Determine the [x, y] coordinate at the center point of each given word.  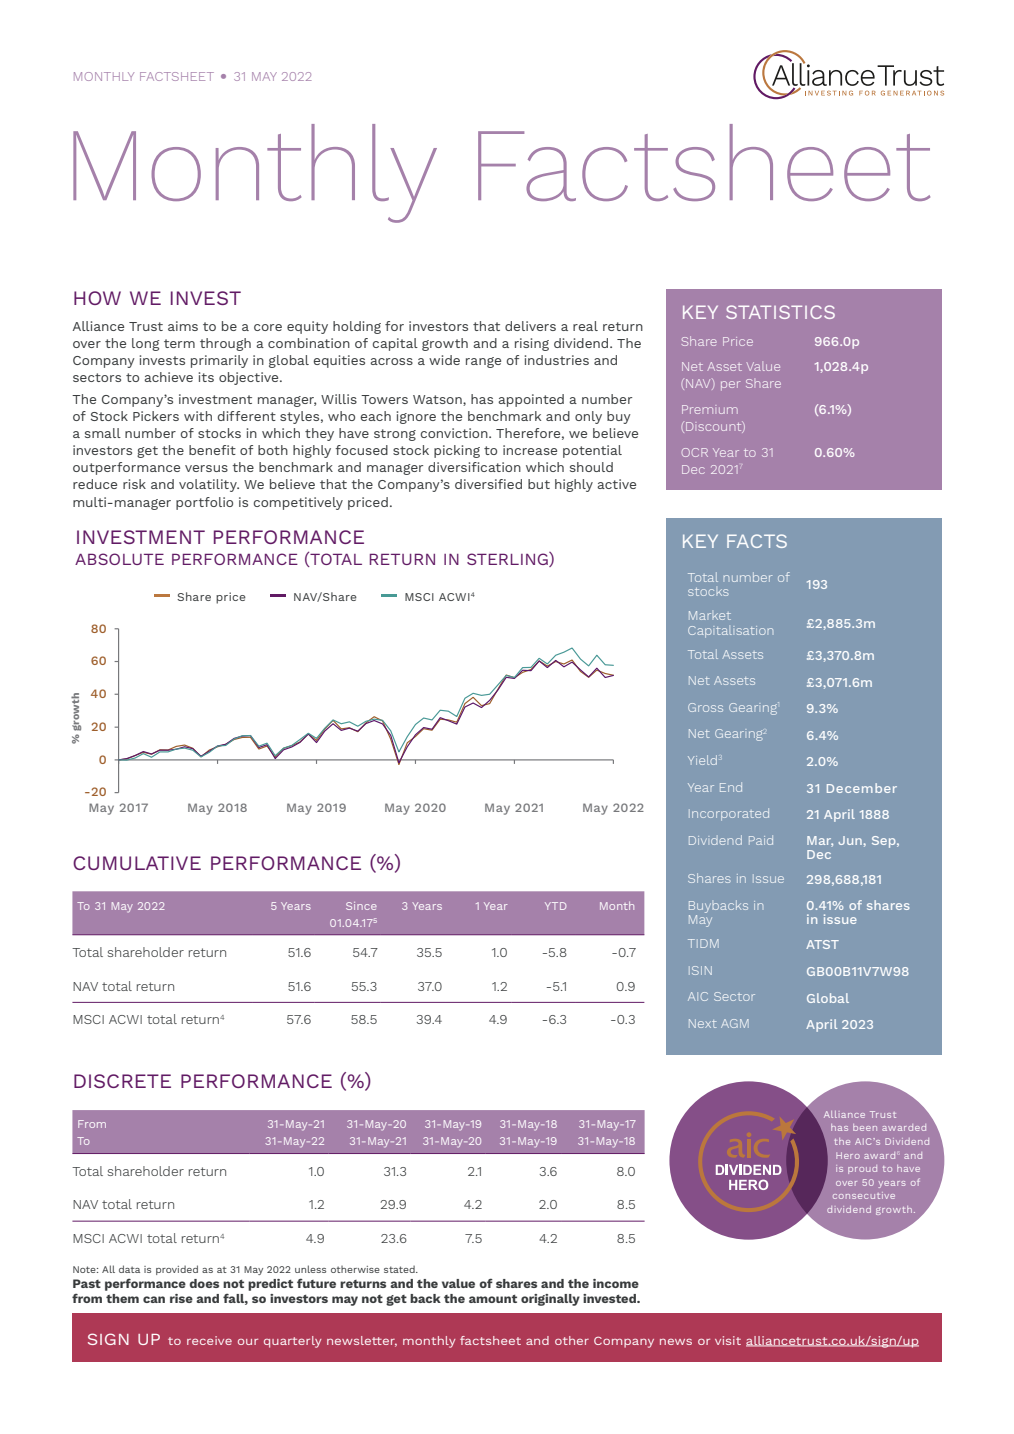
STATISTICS [780, 312]
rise [181, 1298]
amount [493, 1299]
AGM [735, 1023]
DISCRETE [122, 1081]
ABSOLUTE [119, 559]
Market [710, 615]
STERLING [508, 559]
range [483, 362]
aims [183, 326]
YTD [555, 906]
